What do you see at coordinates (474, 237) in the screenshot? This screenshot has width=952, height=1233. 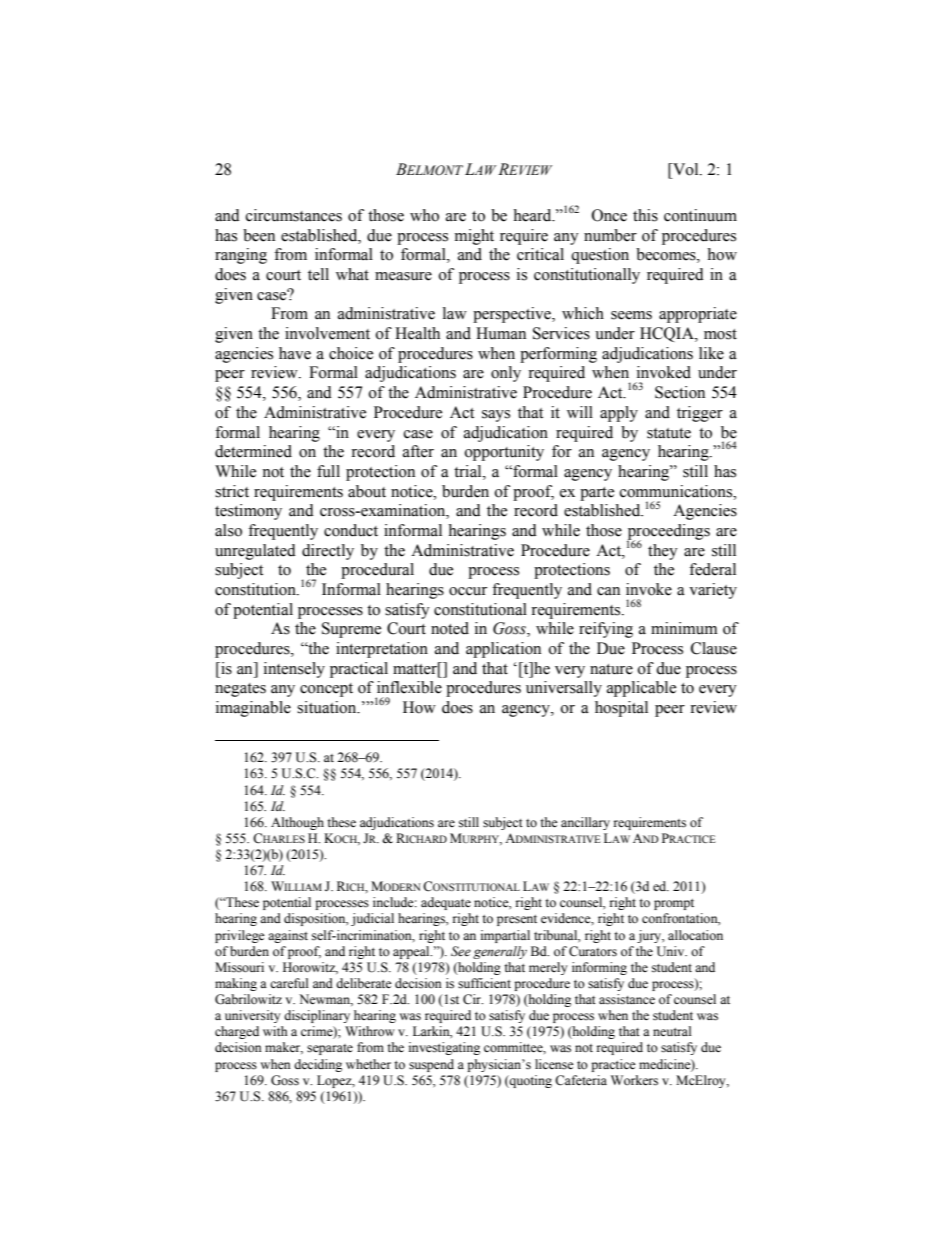 I see `might` at bounding box center [474, 237].
